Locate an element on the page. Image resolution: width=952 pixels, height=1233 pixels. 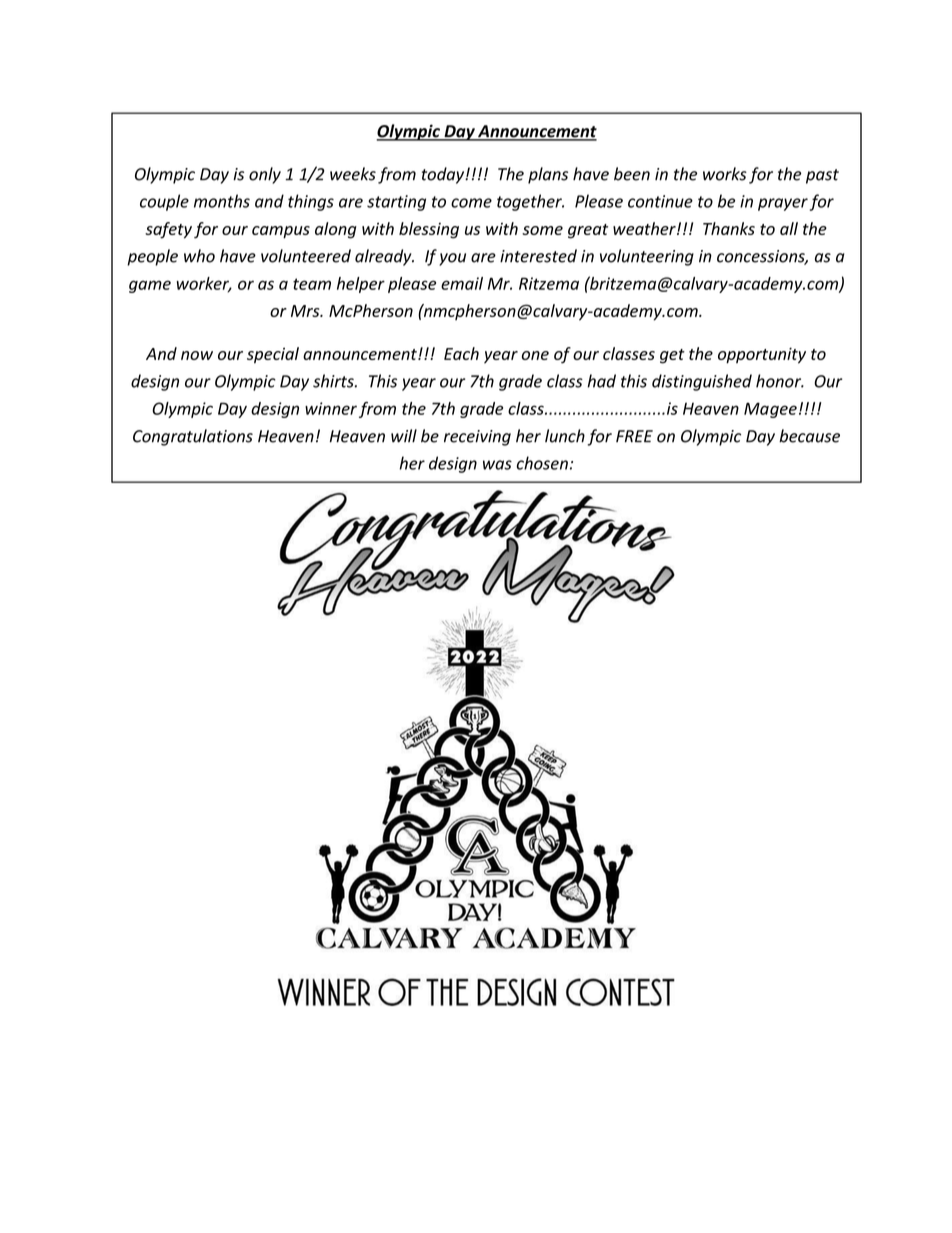
Congratulations is located at coordinates (193, 437).
